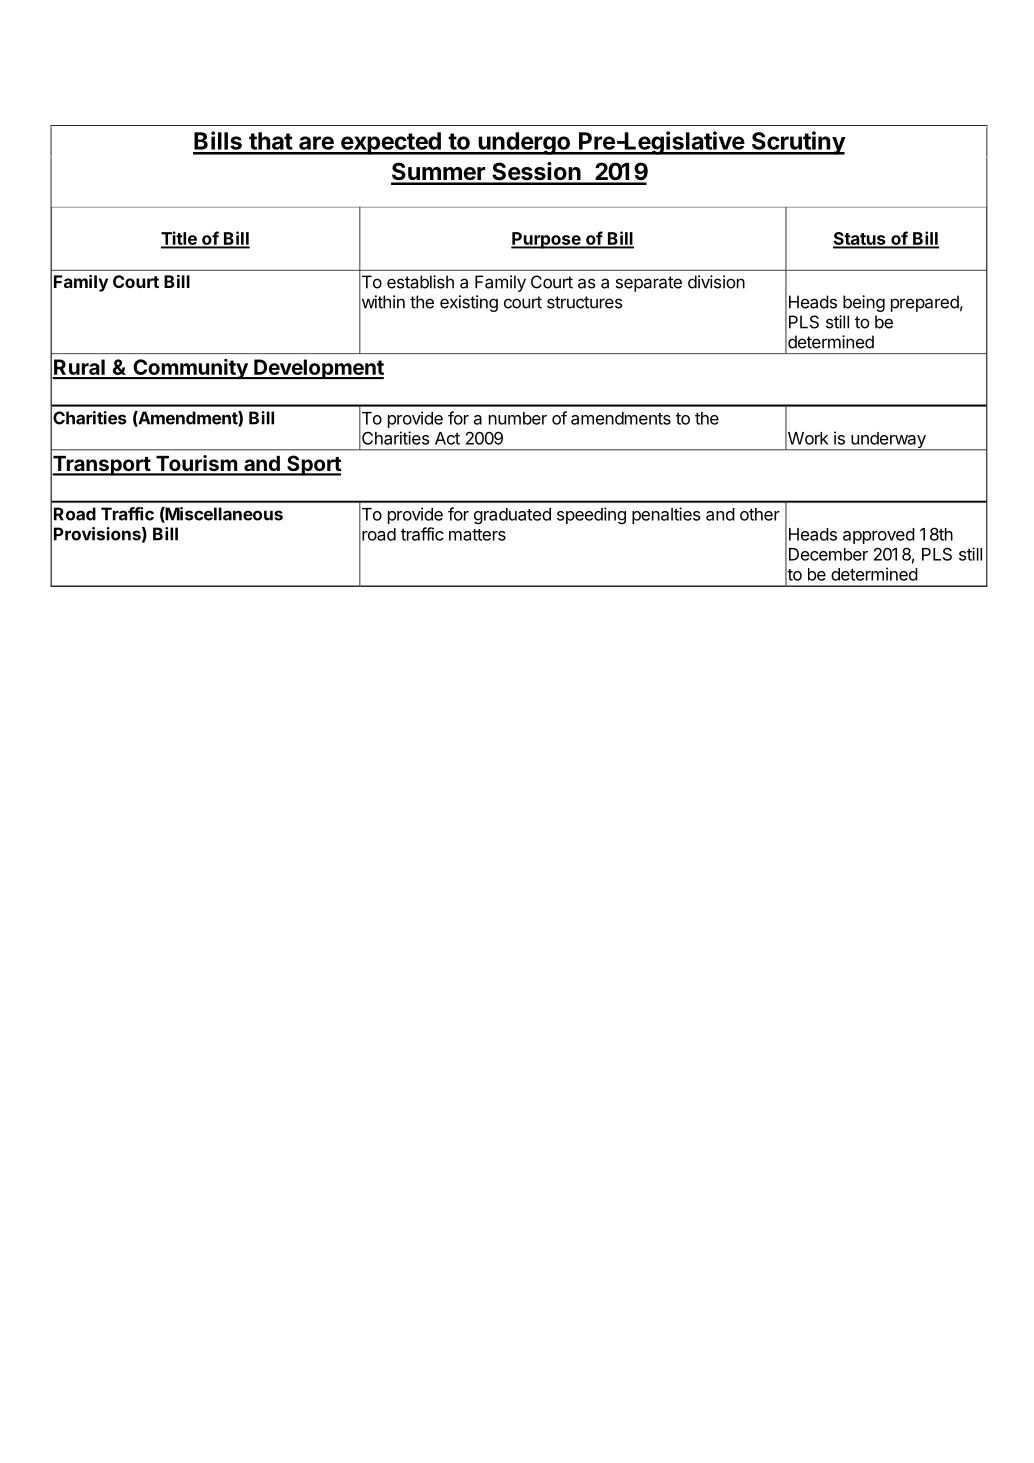  I want to click on being, so click(864, 303).
